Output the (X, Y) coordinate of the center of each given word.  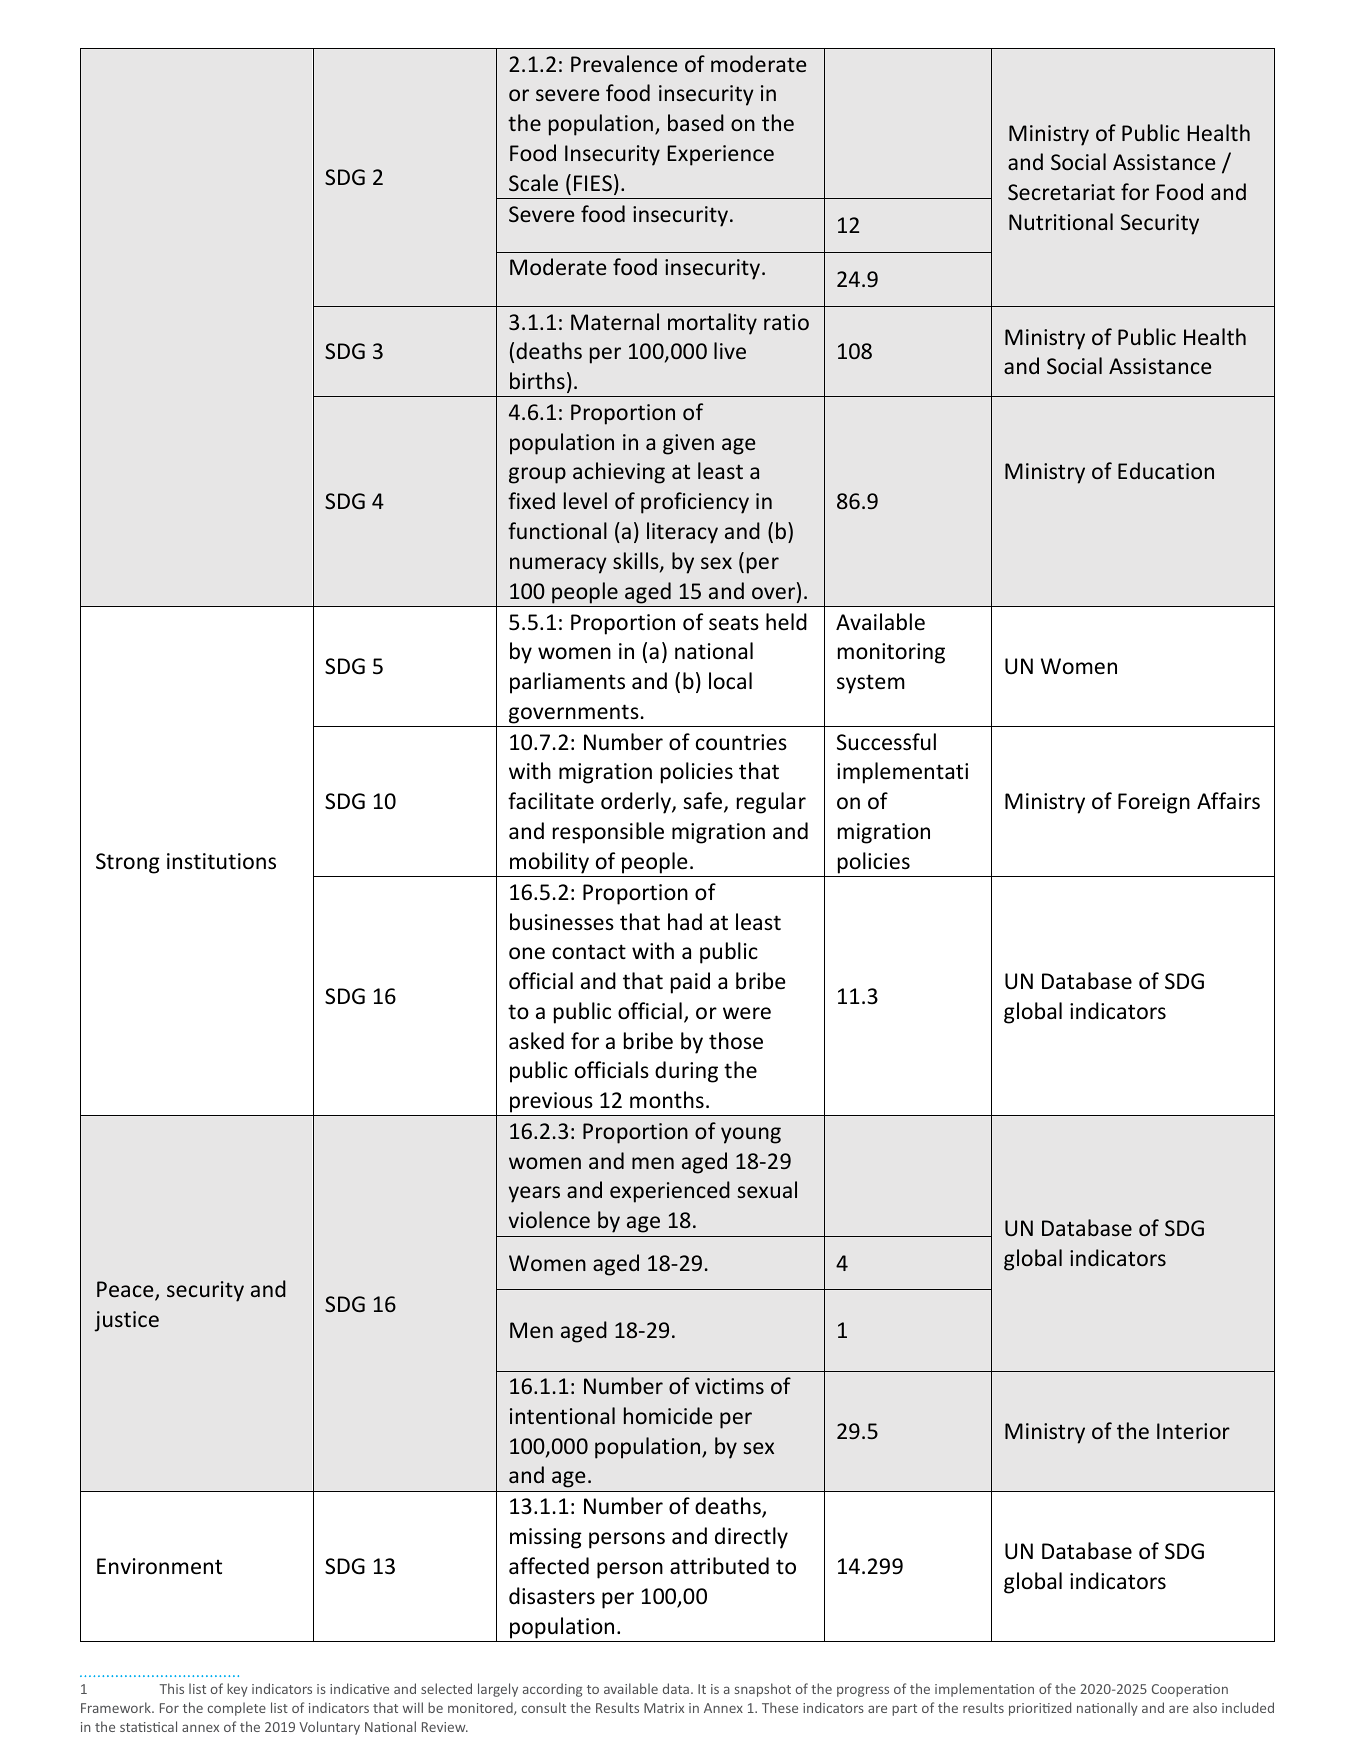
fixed (531, 500)
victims (729, 1386)
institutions (221, 861)
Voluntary (329, 1728)
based (696, 122)
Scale (533, 182)
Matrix (664, 1708)
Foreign (1154, 803)
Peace (126, 1290)
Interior (1193, 1431)
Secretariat (1061, 192)
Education (1166, 470)
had (685, 921)
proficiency (695, 503)
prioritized (1040, 1709)
